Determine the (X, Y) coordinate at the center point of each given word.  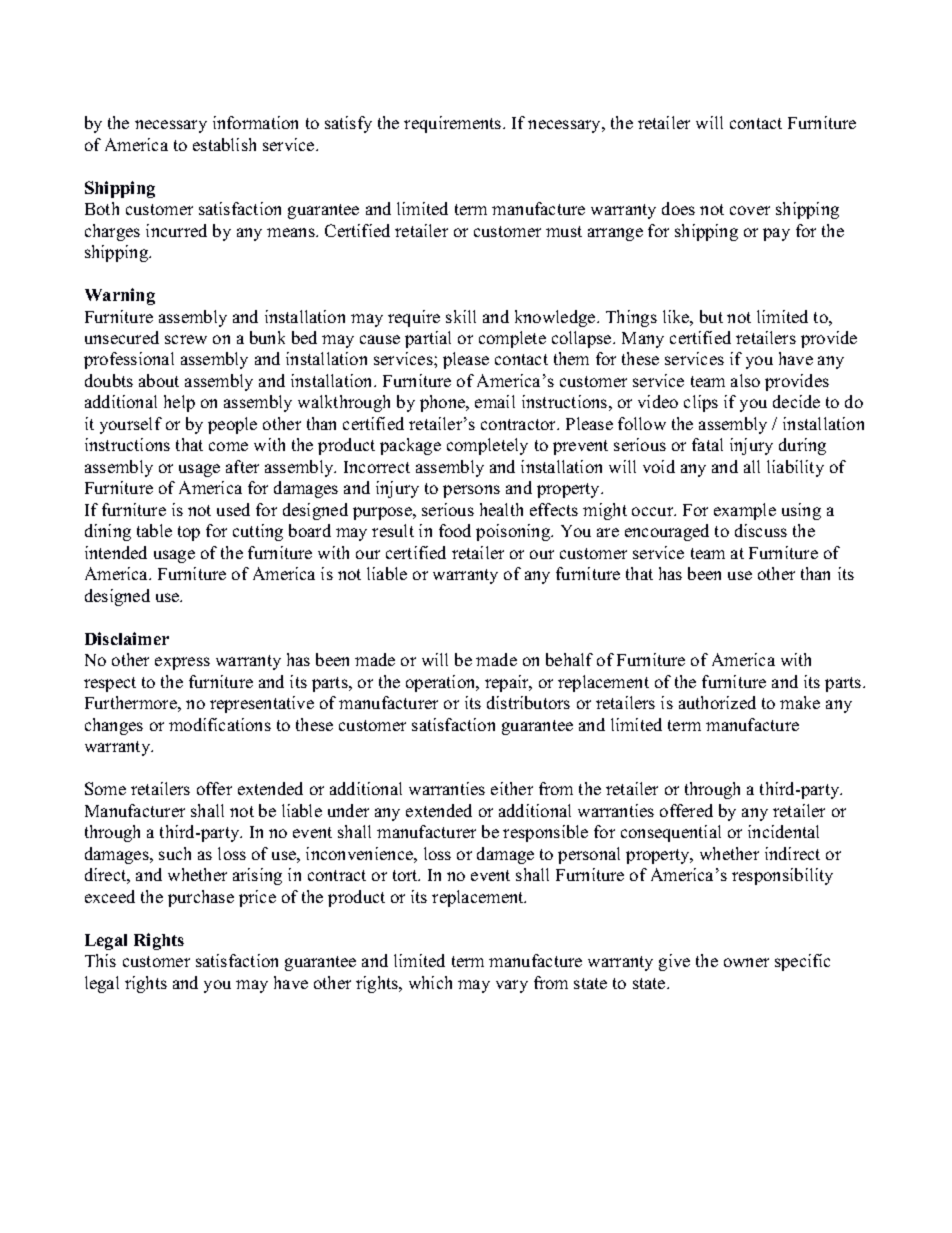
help (179, 403)
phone (444, 403)
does (678, 208)
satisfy (348, 124)
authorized (717, 702)
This (100, 960)
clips (701, 403)
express (182, 663)
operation (442, 683)
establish (224, 144)
